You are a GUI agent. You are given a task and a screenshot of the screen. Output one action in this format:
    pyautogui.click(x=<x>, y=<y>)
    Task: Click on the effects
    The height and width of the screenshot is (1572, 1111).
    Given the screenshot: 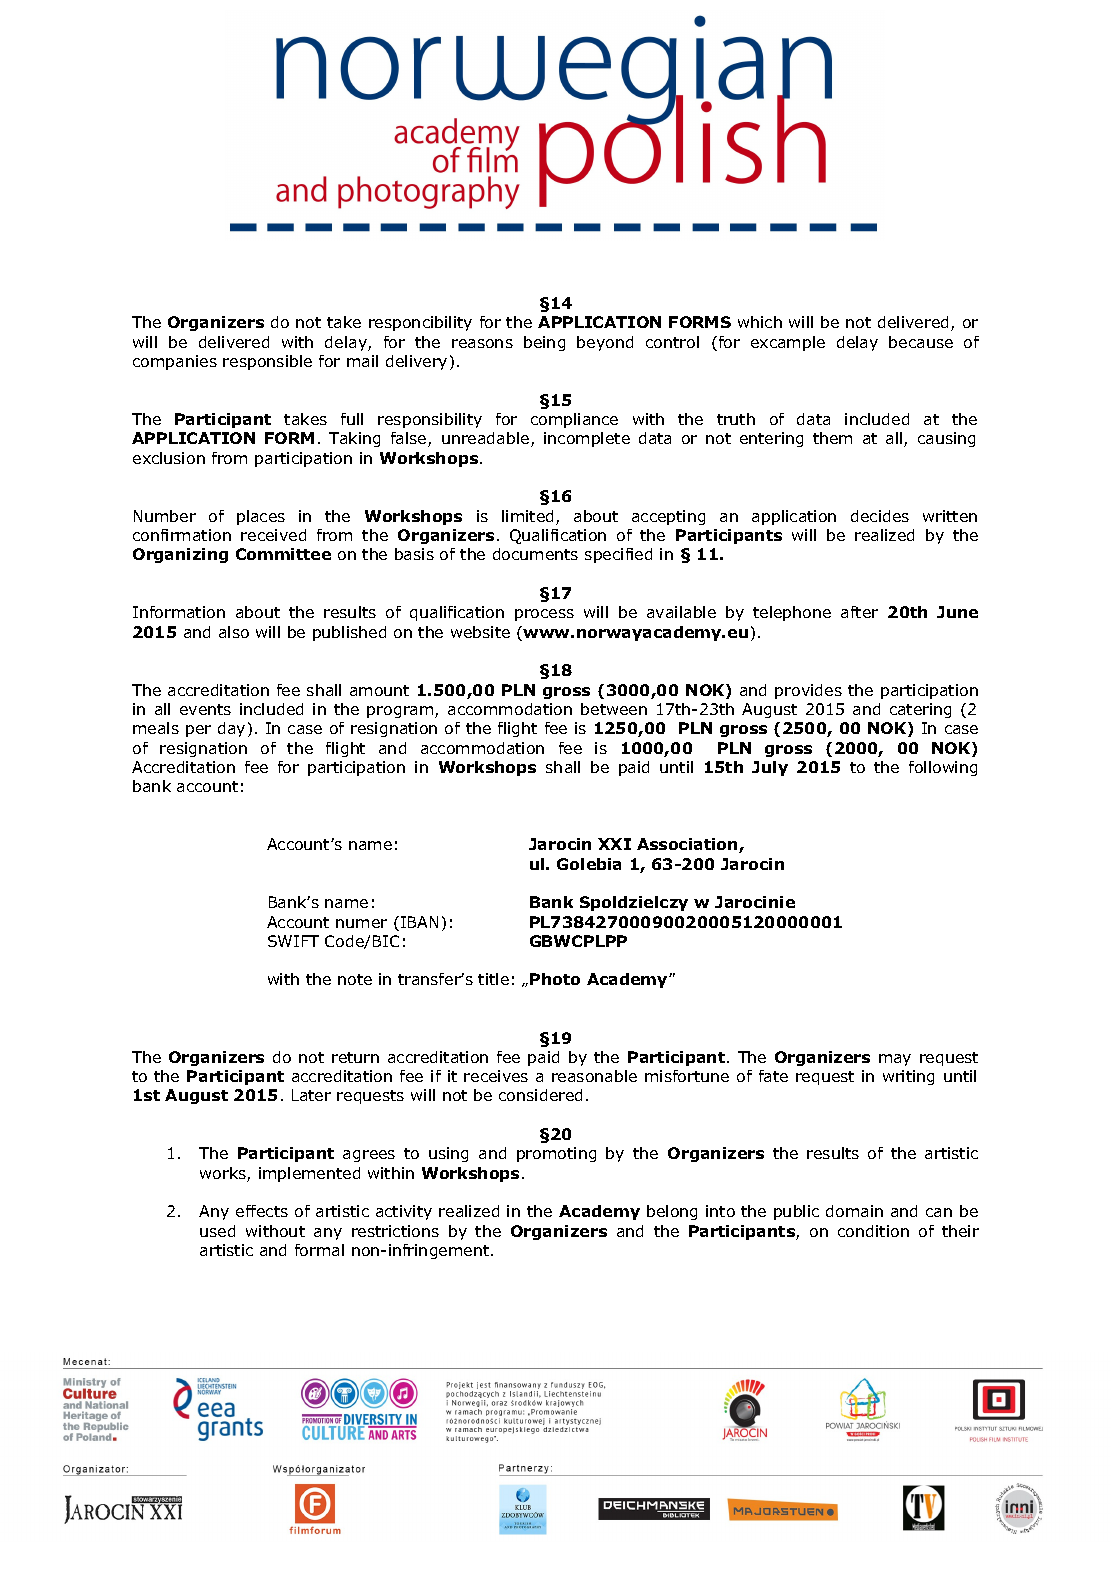 What is the action you would take?
    pyautogui.click(x=262, y=1211)
